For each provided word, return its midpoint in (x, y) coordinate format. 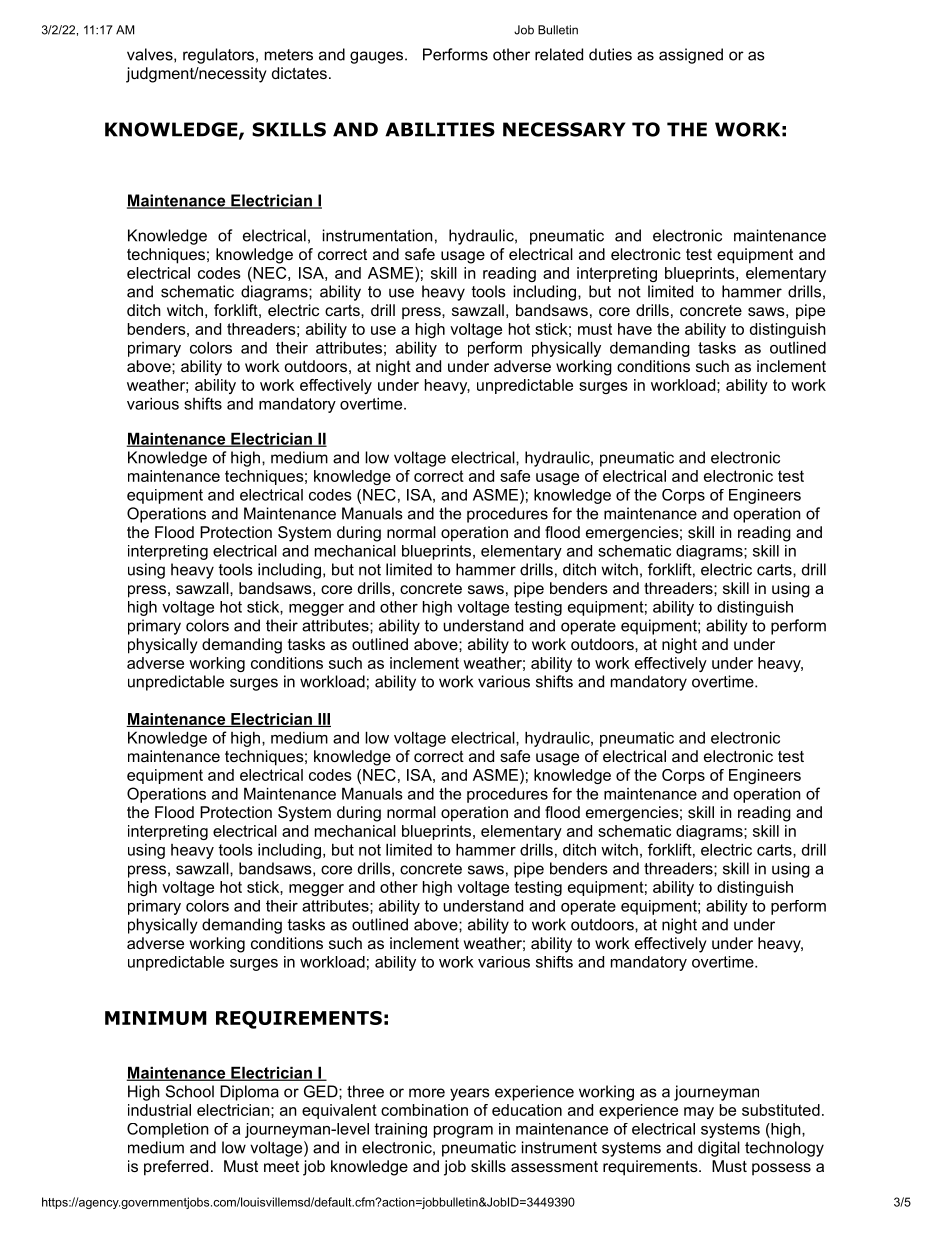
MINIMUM (156, 1018)
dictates (299, 73)
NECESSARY (564, 129)
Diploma (249, 1093)
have (635, 329)
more (427, 1093)
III (323, 720)
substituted (781, 1110)
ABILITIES (440, 129)
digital (719, 1149)
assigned (691, 56)
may (699, 1113)
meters (289, 55)
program (463, 1132)
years (470, 1094)
